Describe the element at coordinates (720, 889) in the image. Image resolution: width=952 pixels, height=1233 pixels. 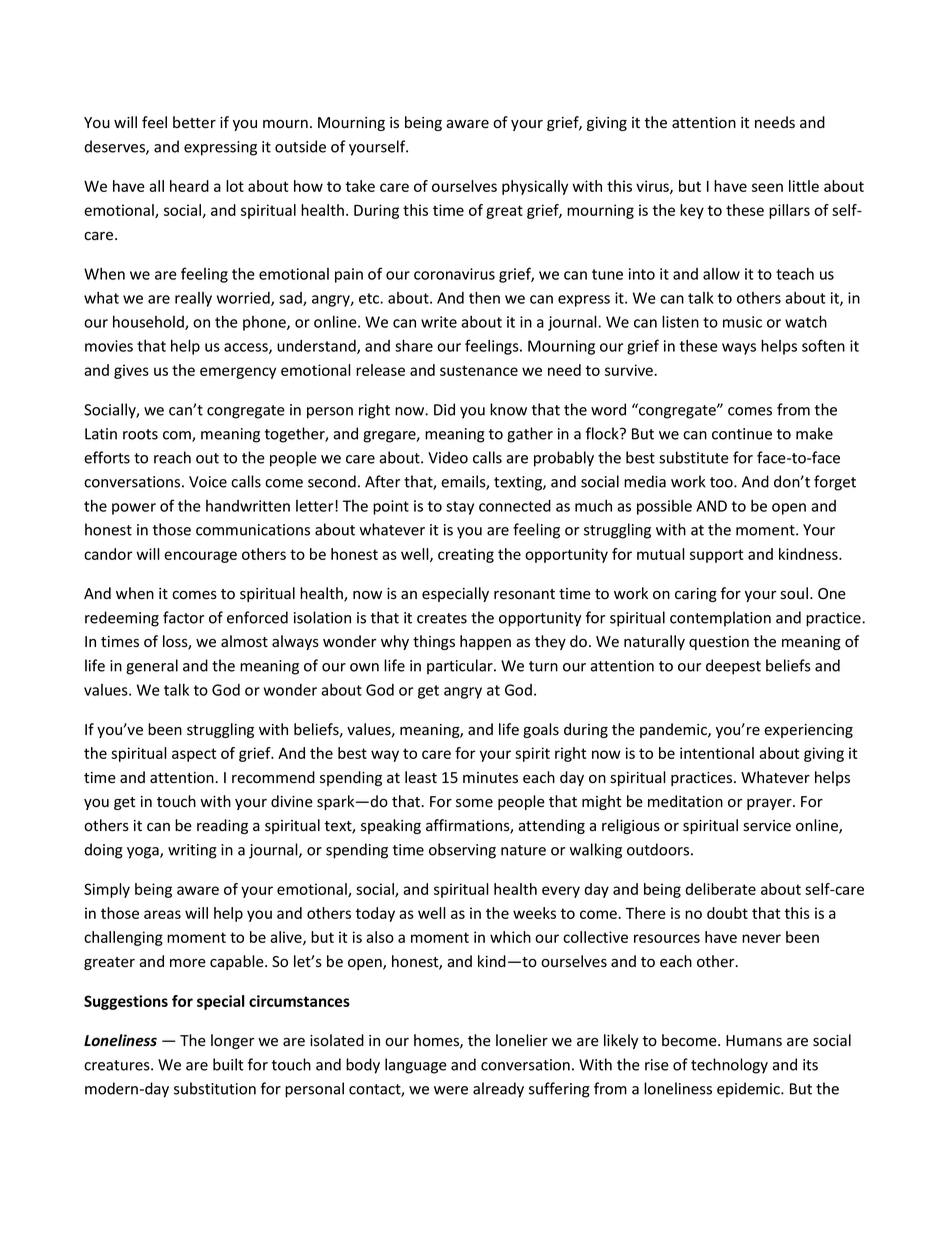
I see `deliberate` at that location.
